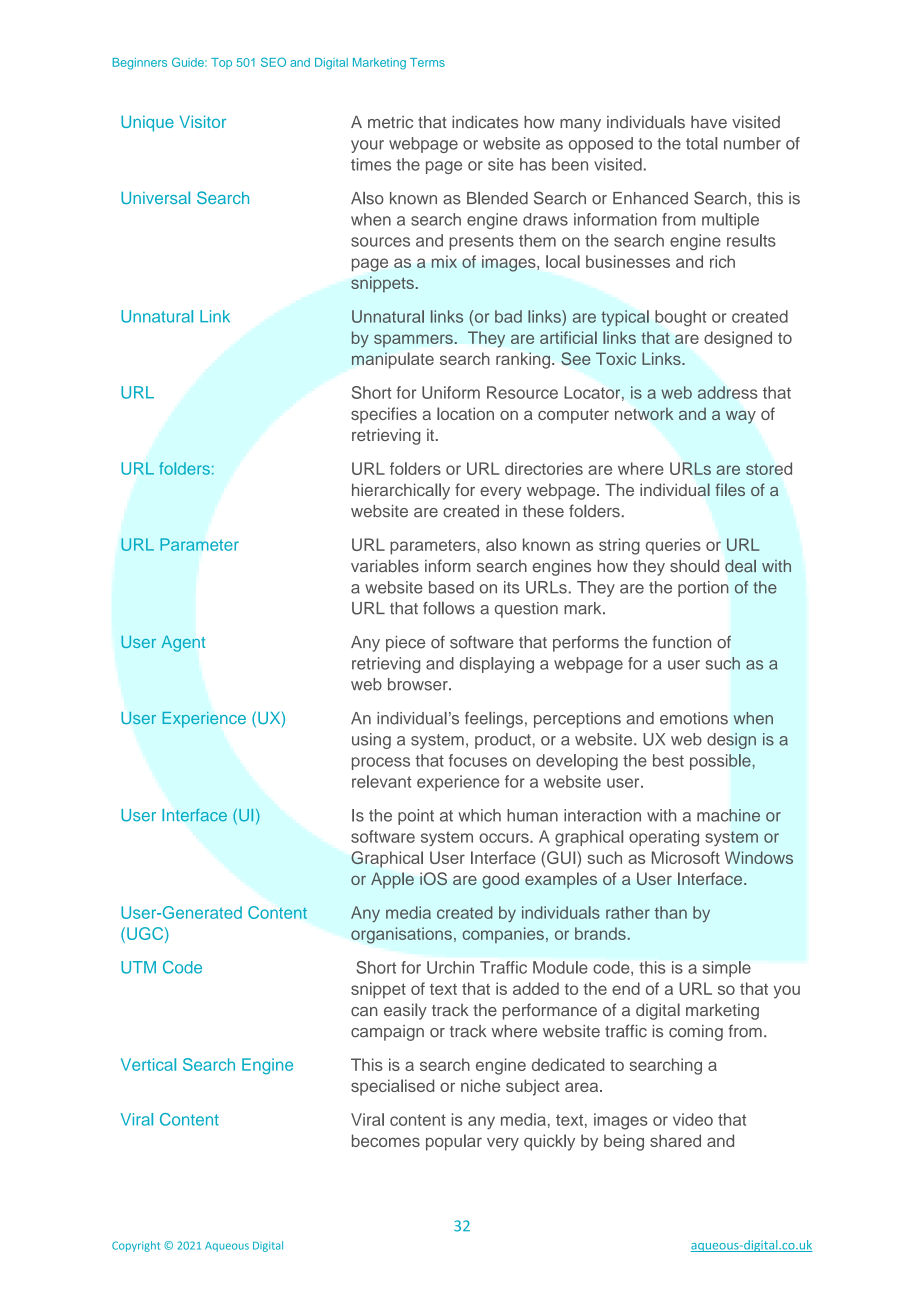 This screenshot has height=1308, width=924. What do you see at coordinates (681, 642) in the screenshot?
I see `function` at bounding box center [681, 642].
